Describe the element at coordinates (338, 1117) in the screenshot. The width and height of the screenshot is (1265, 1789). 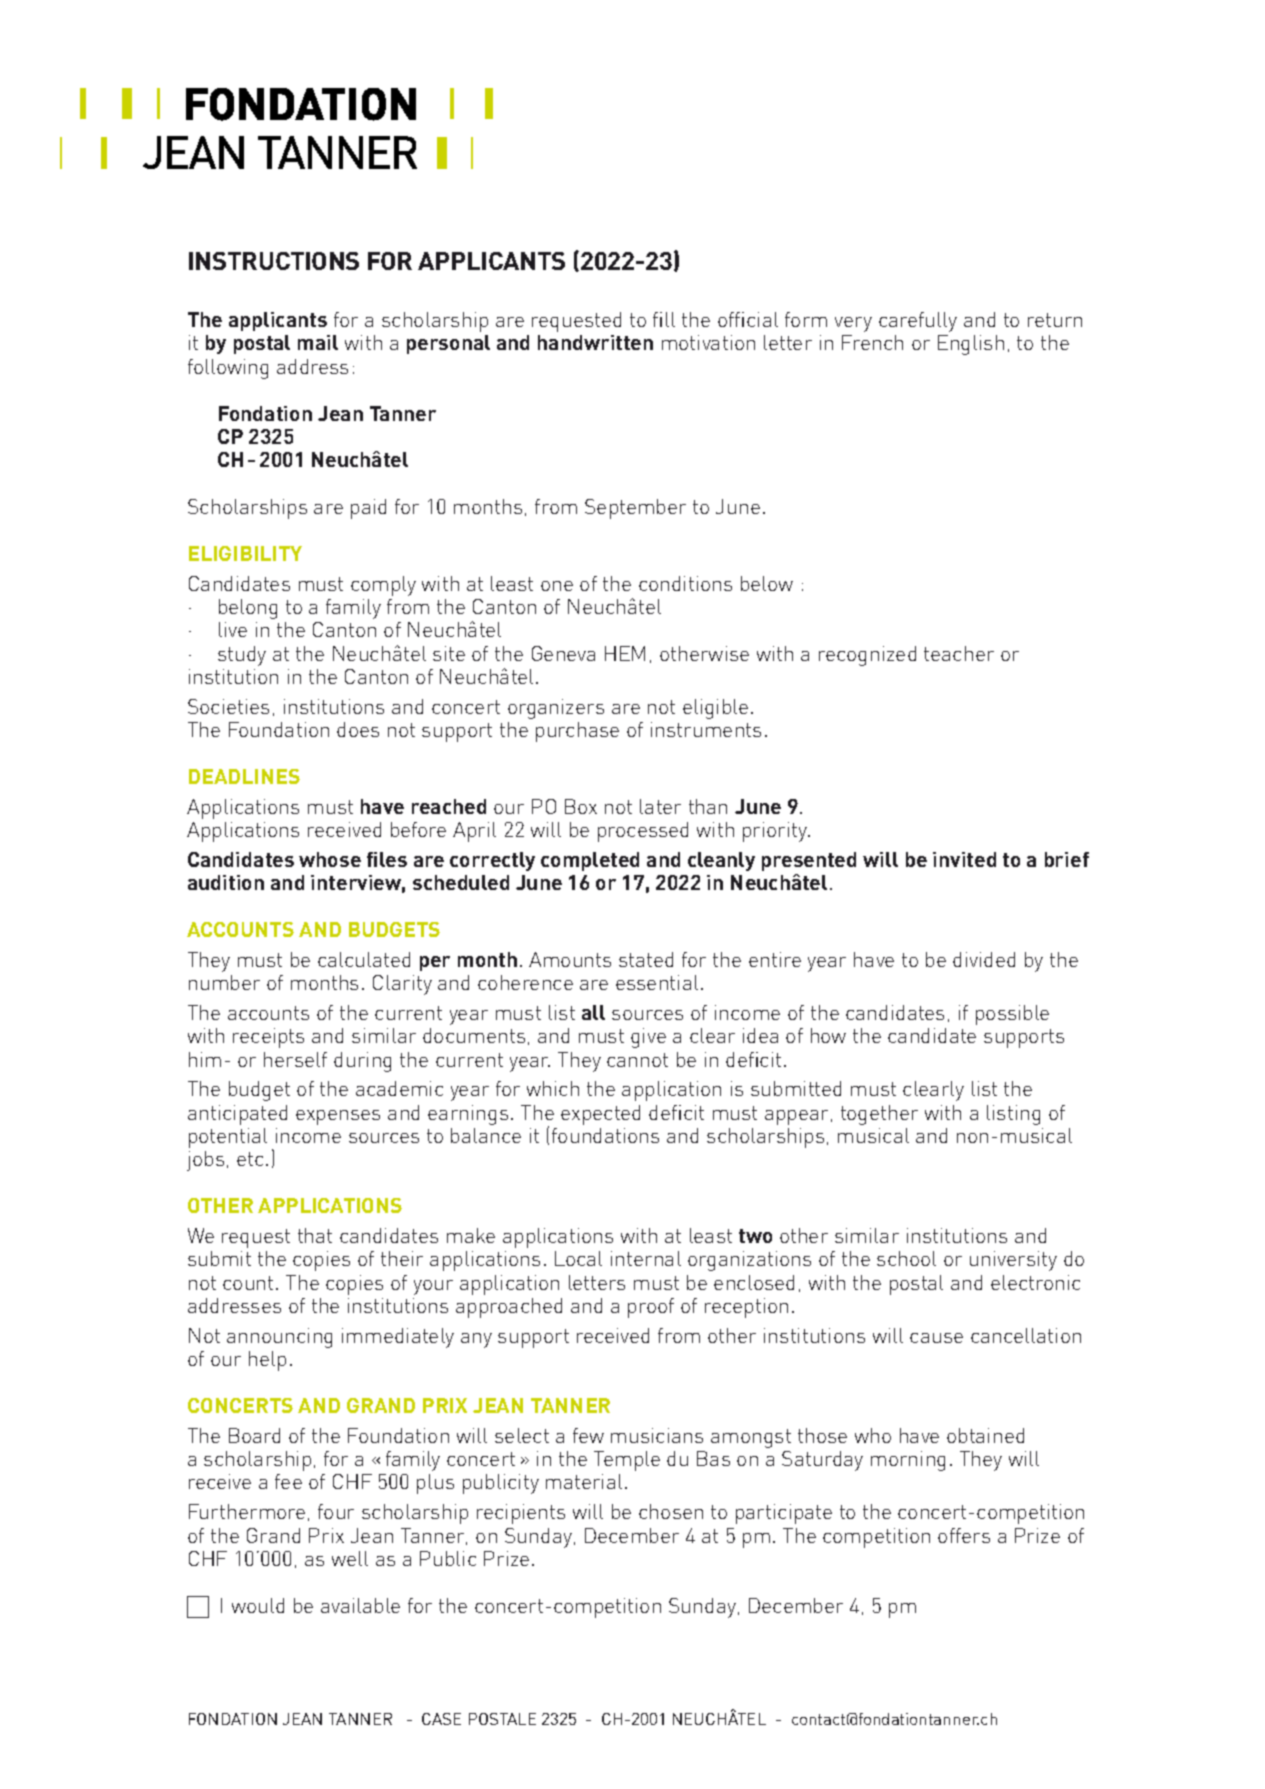
I see `expenses` at that location.
